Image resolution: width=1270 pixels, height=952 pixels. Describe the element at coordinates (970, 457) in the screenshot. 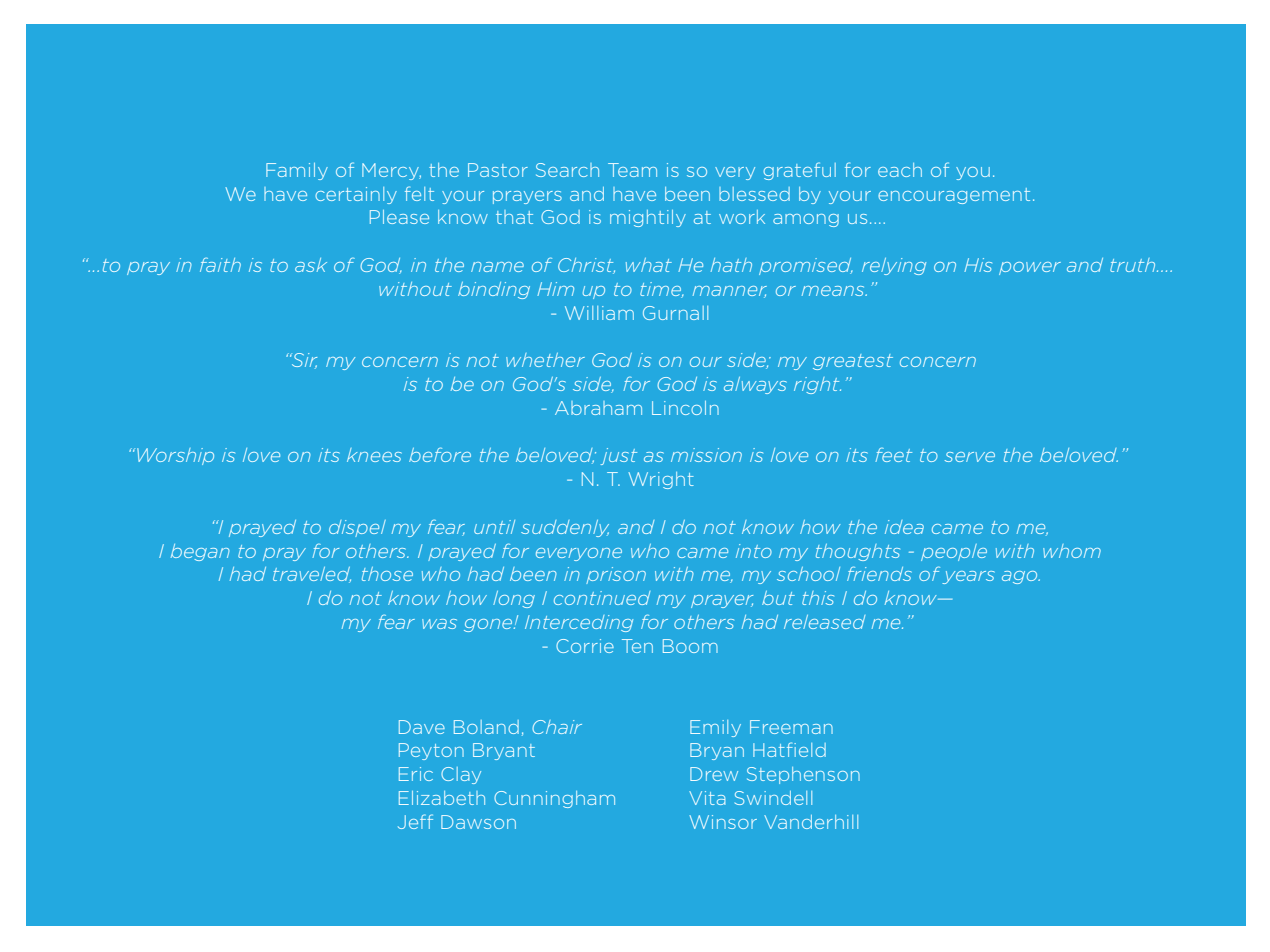

I see `serve` at that location.
